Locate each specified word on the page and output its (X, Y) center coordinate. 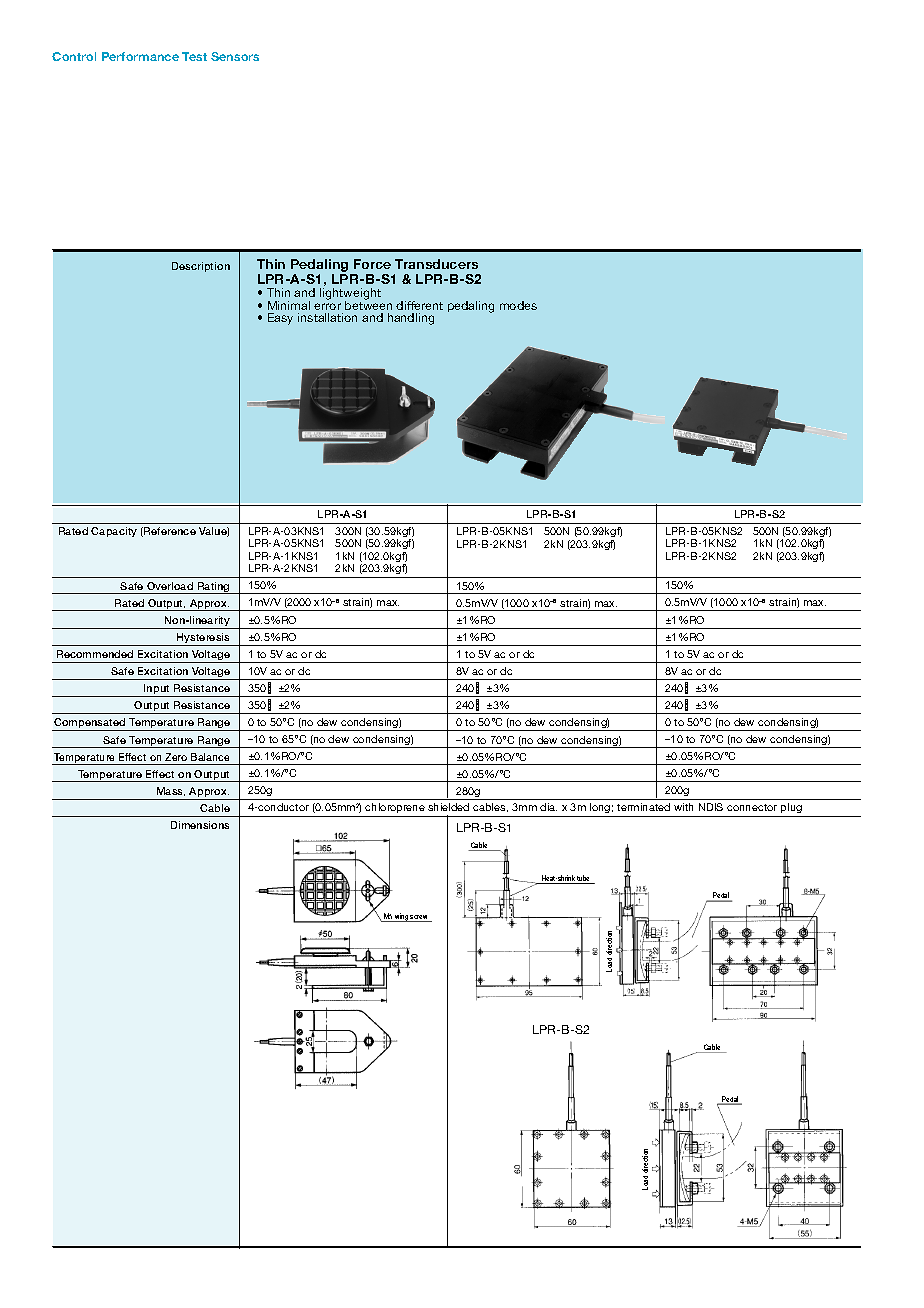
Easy (280, 319)
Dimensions (200, 825)
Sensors (235, 56)
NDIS (711, 807)
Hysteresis (204, 639)
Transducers (436, 264)
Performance (140, 56)
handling (411, 319)
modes (518, 305)
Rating (213, 588)
